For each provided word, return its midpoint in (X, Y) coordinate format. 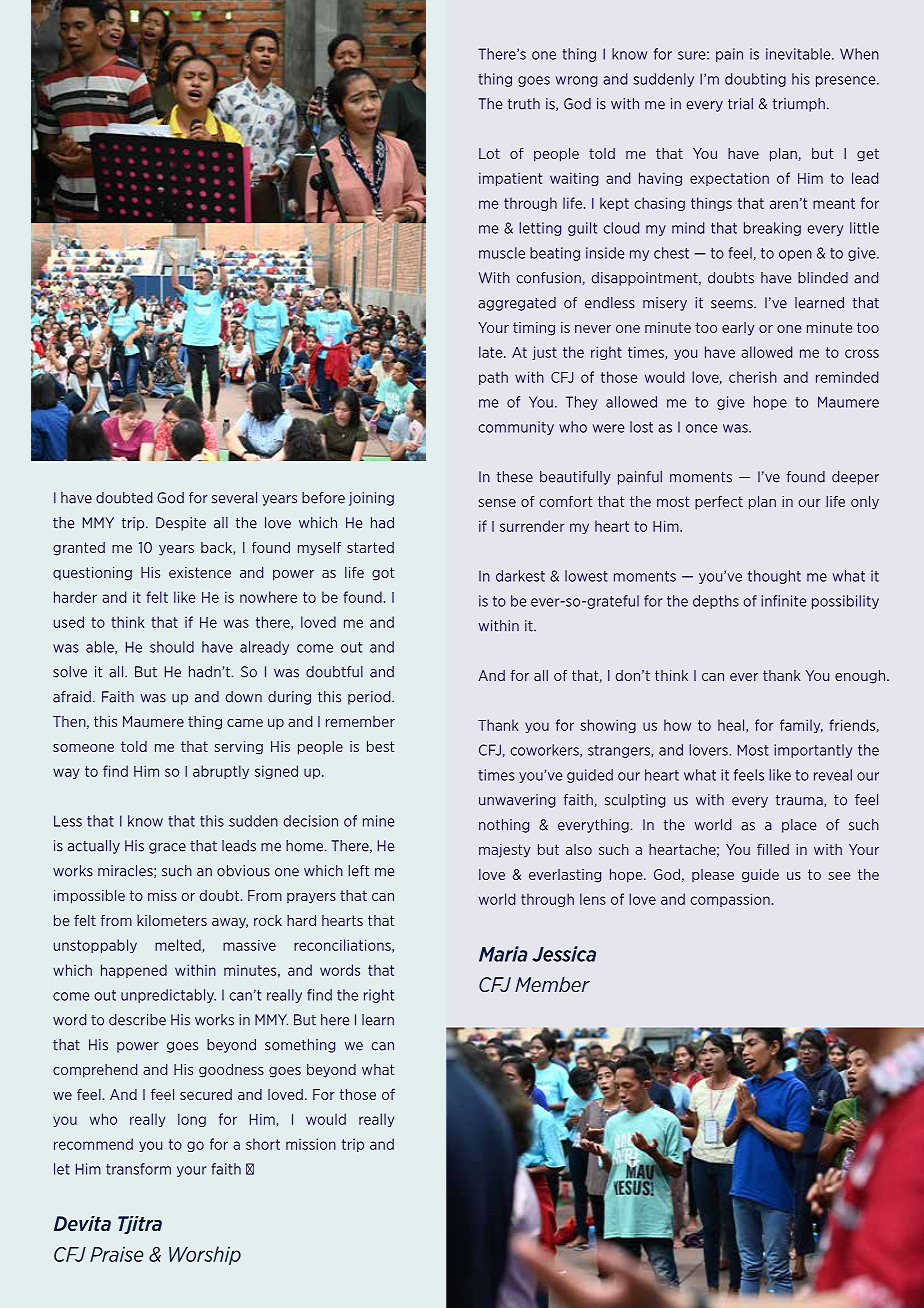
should (172, 647)
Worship (205, 1255)
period (370, 698)
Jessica (564, 954)
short (263, 1144)
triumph (799, 105)
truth (524, 104)
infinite (784, 601)
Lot (489, 153)
